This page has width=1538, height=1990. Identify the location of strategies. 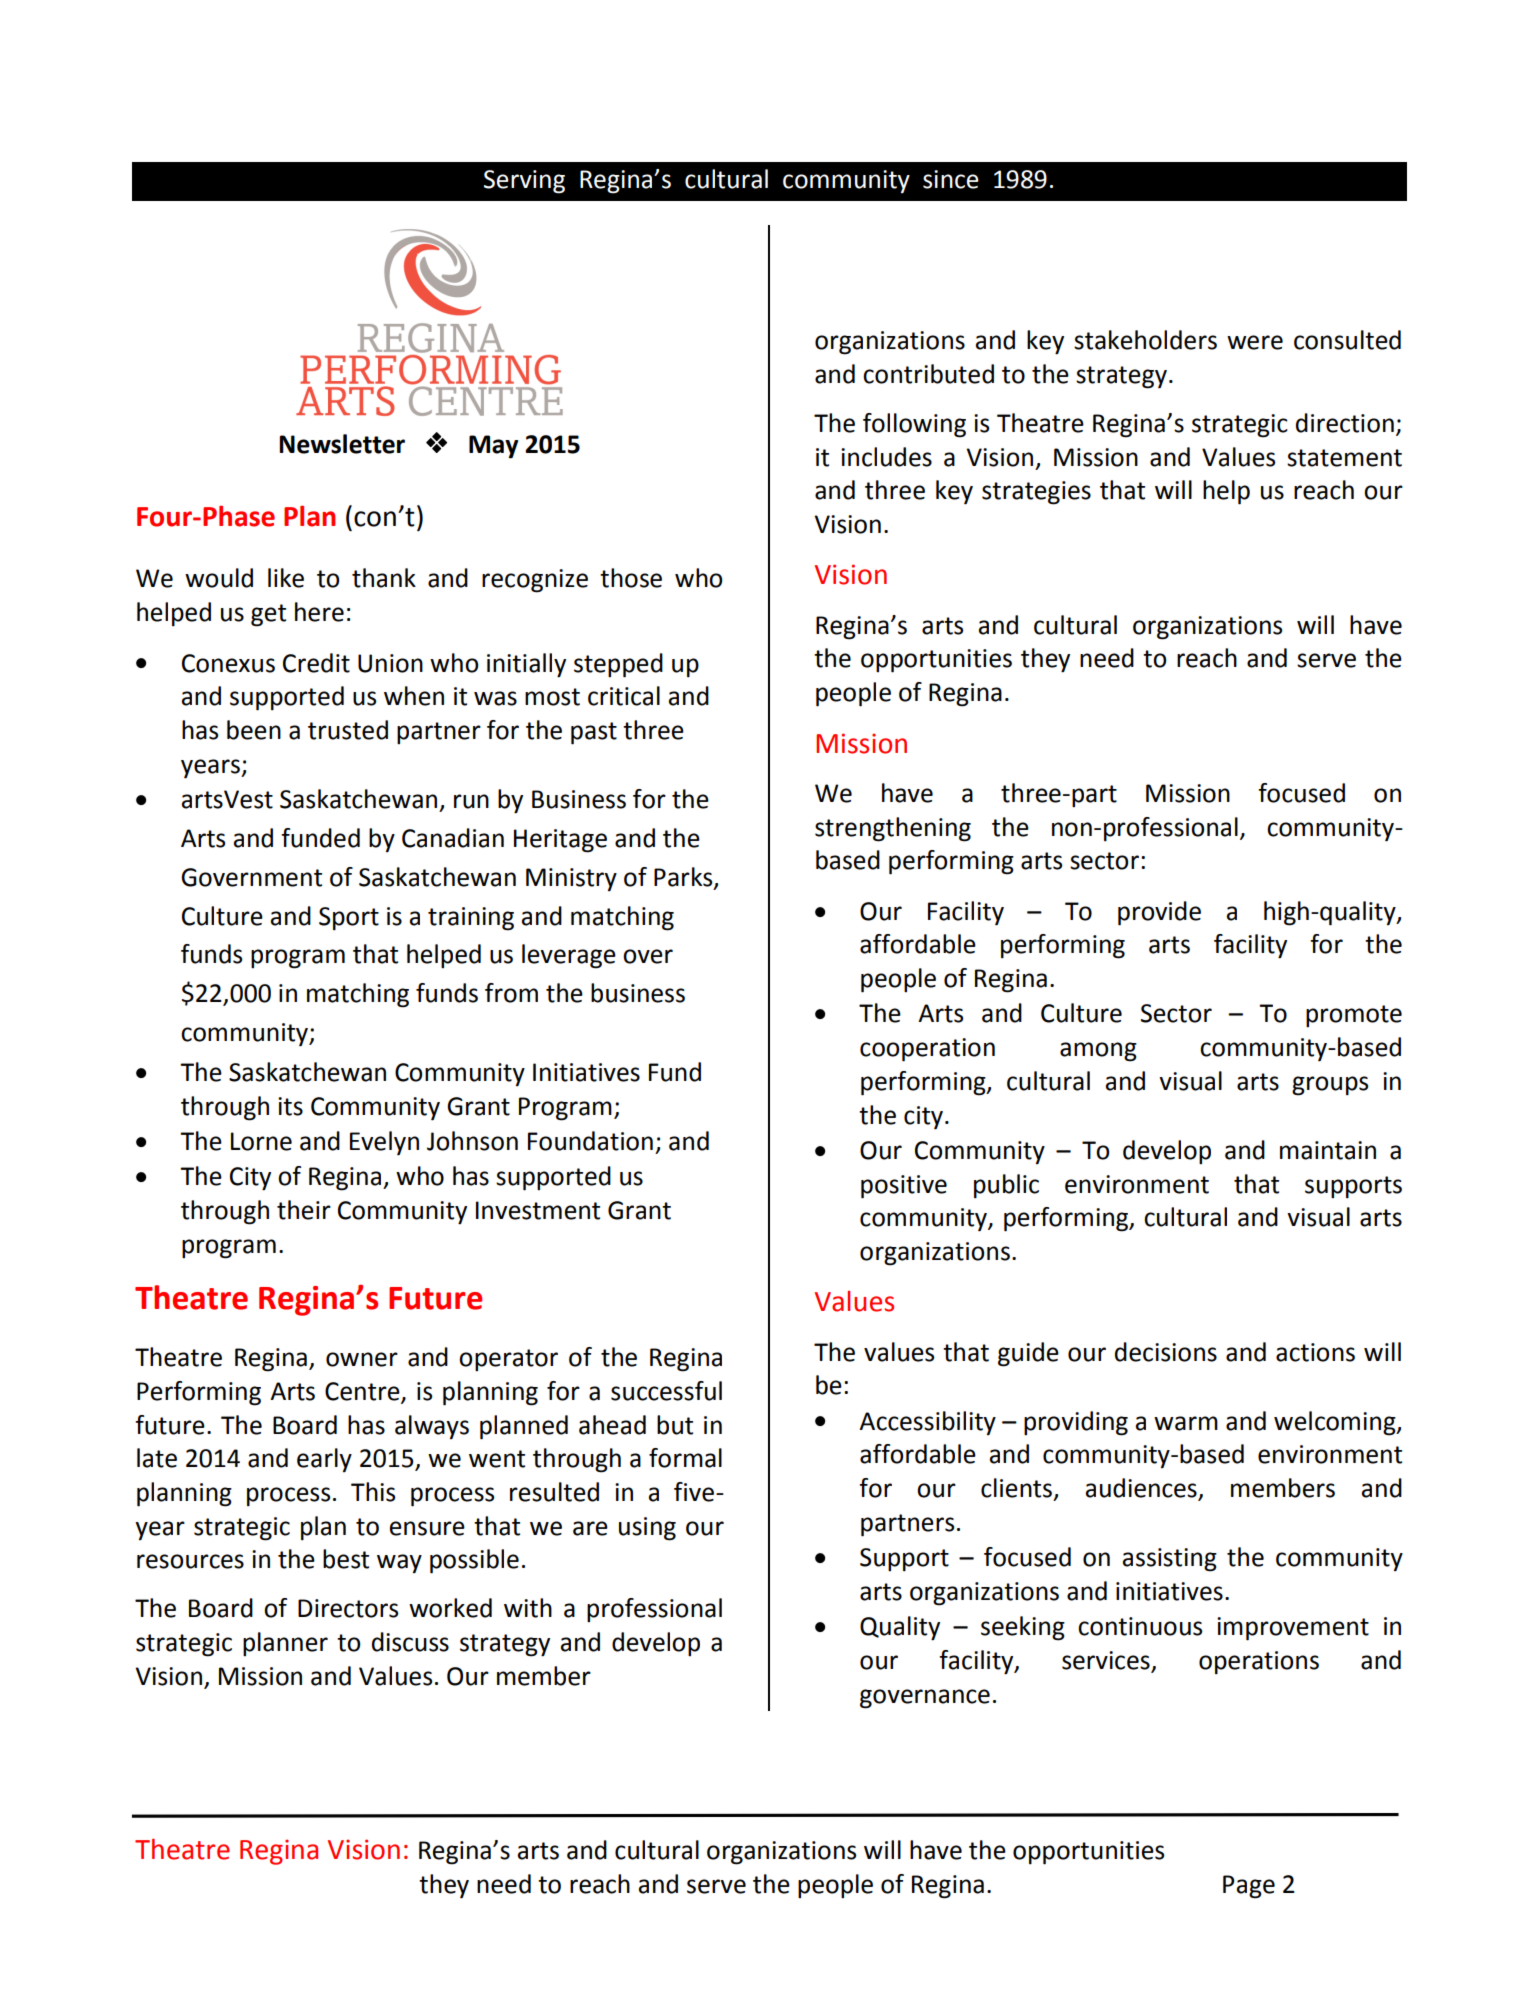
(1036, 493).
